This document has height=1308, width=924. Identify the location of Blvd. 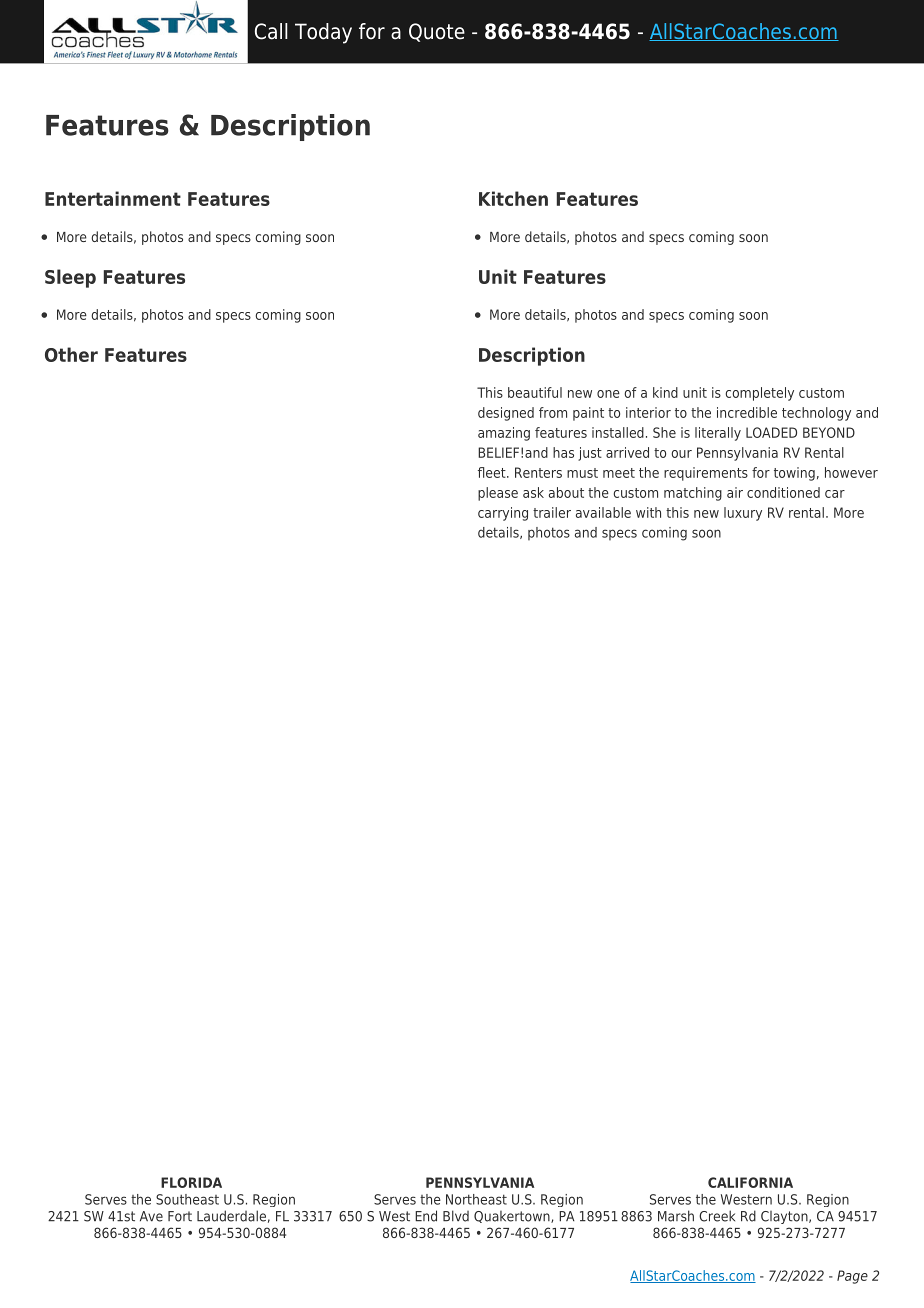
(456, 1216).
